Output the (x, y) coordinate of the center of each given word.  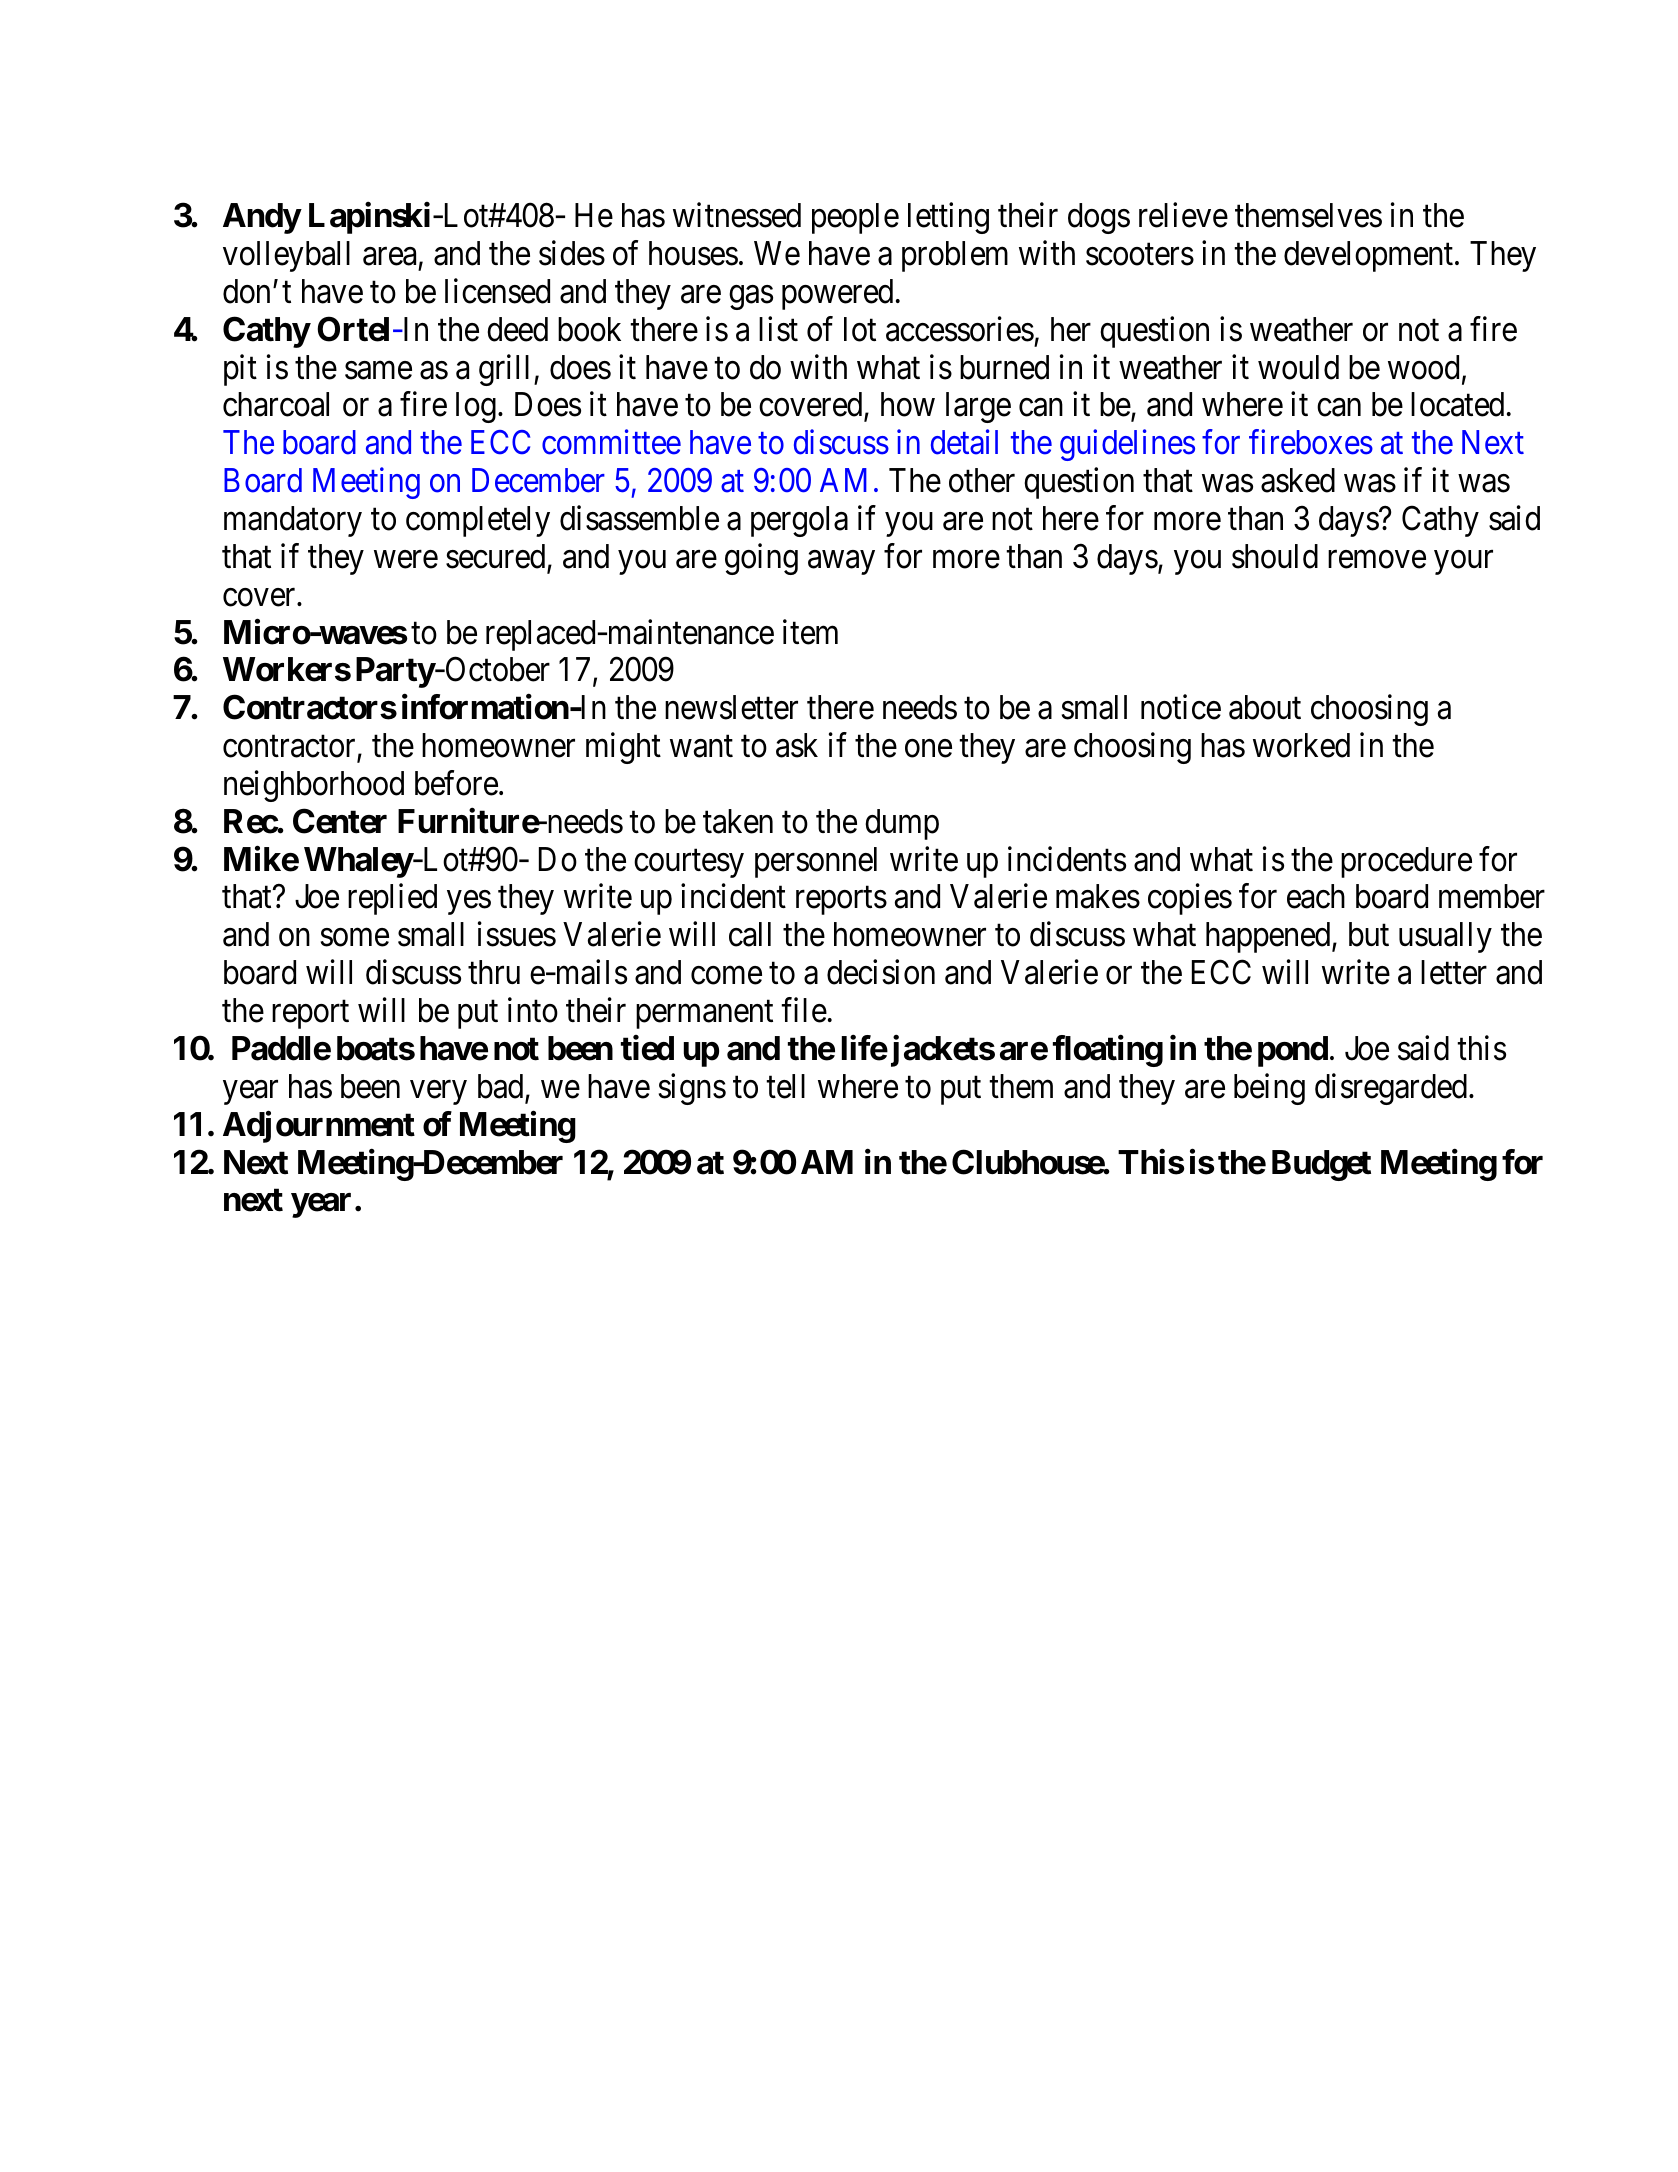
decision (881, 972)
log (476, 407)
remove (1377, 560)
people (855, 218)
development (1368, 256)
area (389, 257)
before (456, 783)
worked (1301, 745)
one (928, 749)
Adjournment (319, 1127)
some (355, 938)
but (1369, 934)
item (810, 632)
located (1457, 404)
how (908, 404)
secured (497, 557)
